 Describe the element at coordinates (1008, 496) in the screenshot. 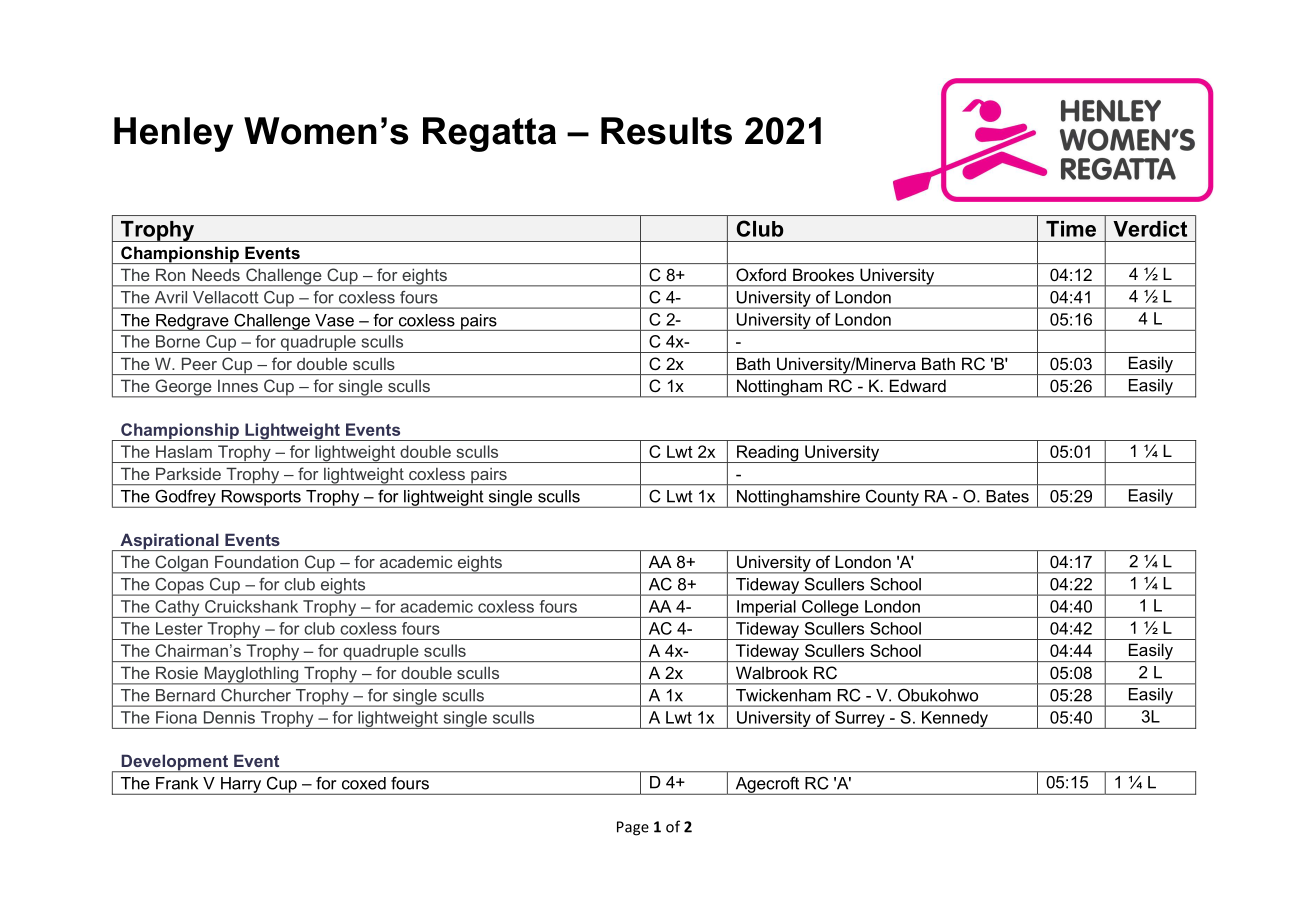

I see `Bates` at that location.
